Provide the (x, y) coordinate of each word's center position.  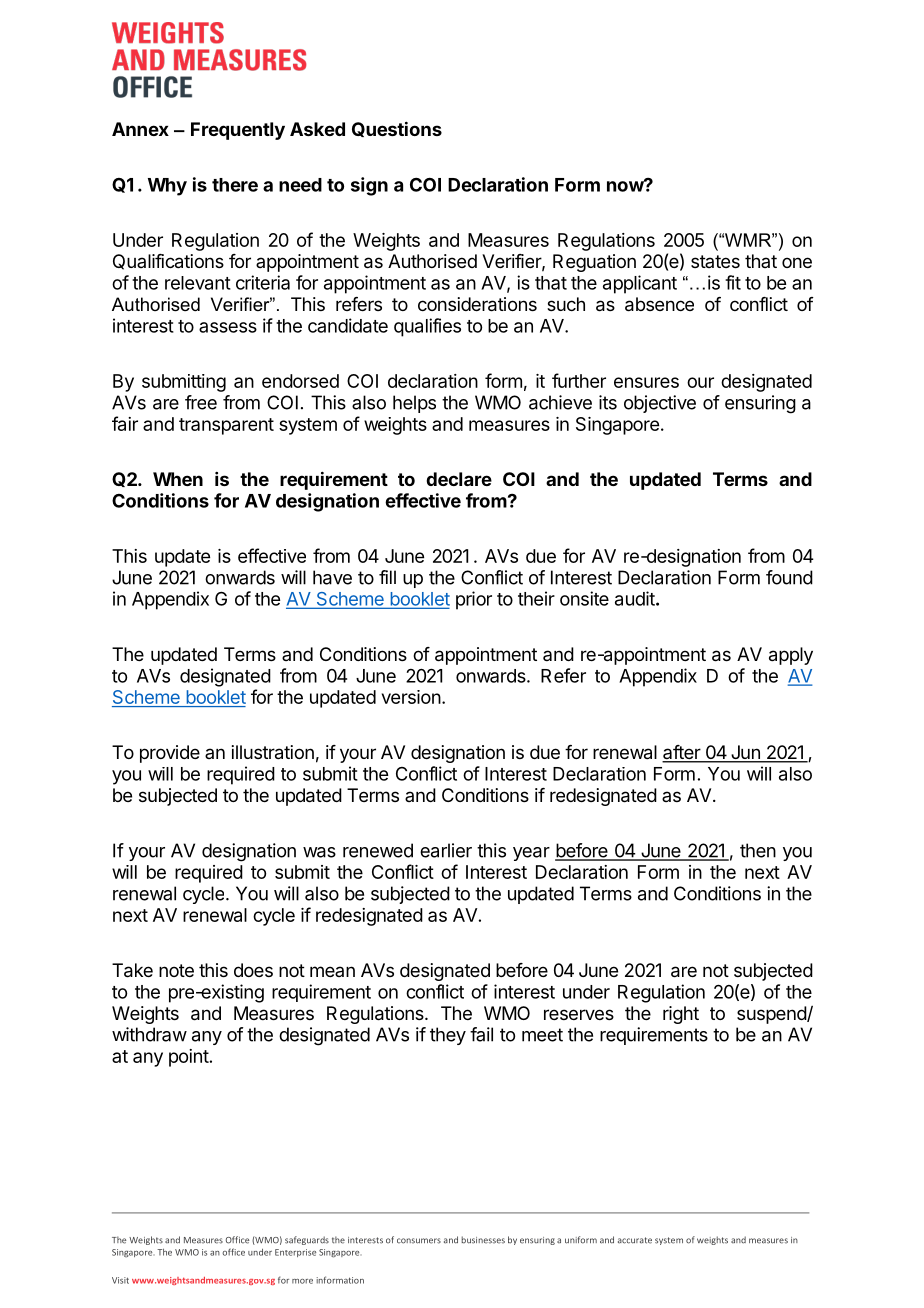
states (715, 261)
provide (170, 754)
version (411, 697)
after (682, 753)
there (235, 185)
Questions (397, 129)
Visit (120, 1280)
